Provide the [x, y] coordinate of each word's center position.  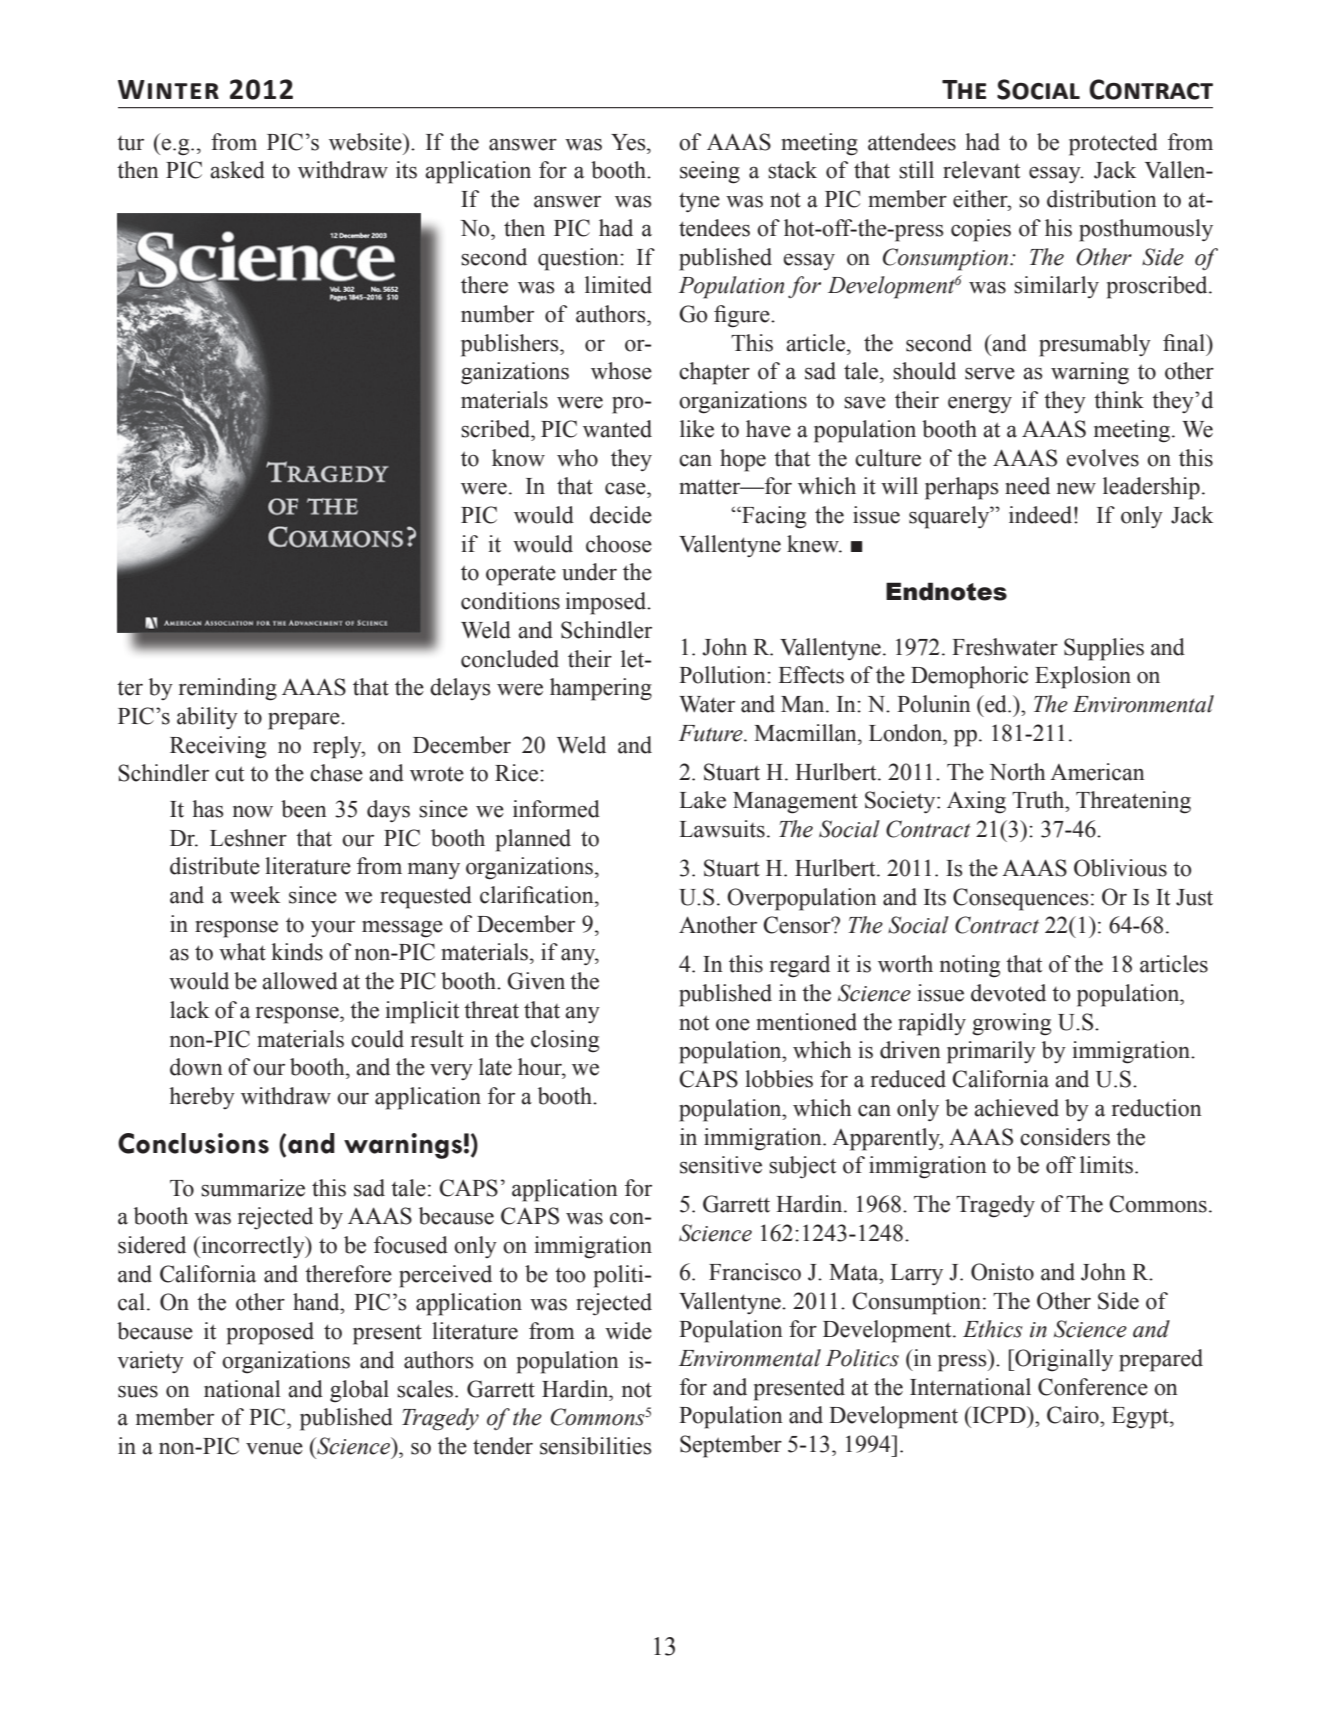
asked [237, 170]
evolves [1102, 458]
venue [274, 1449]
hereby [202, 1098]
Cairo [1074, 1415]
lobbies [779, 1079]
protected [1113, 144]
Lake [702, 800]
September [731, 1446]
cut [229, 774]
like [697, 429]
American [1097, 772]
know [518, 458]
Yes [629, 142]
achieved [1016, 1108]
